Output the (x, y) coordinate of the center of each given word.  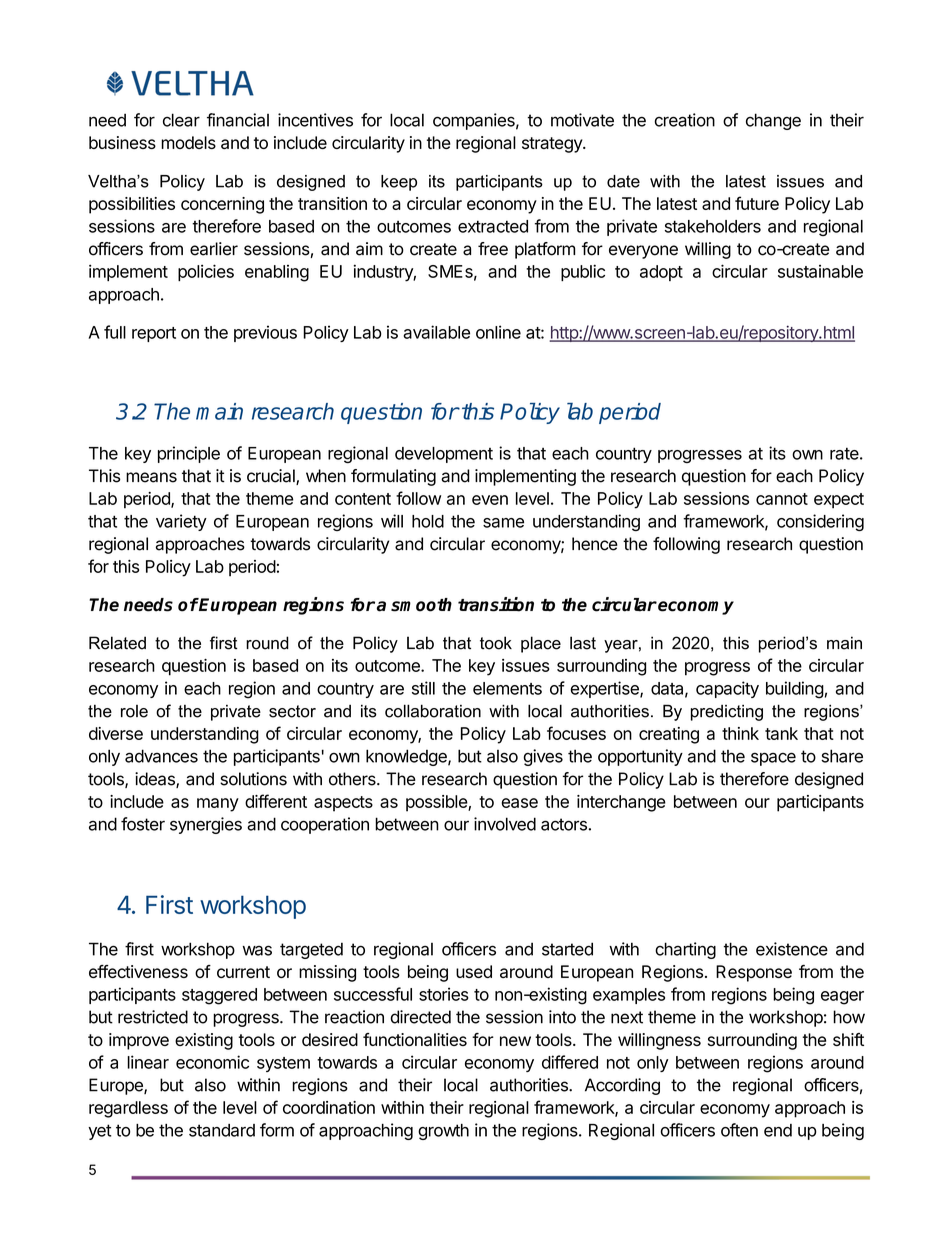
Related (117, 643)
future (757, 203)
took (496, 643)
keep (399, 183)
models (188, 142)
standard (222, 1130)
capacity (727, 689)
